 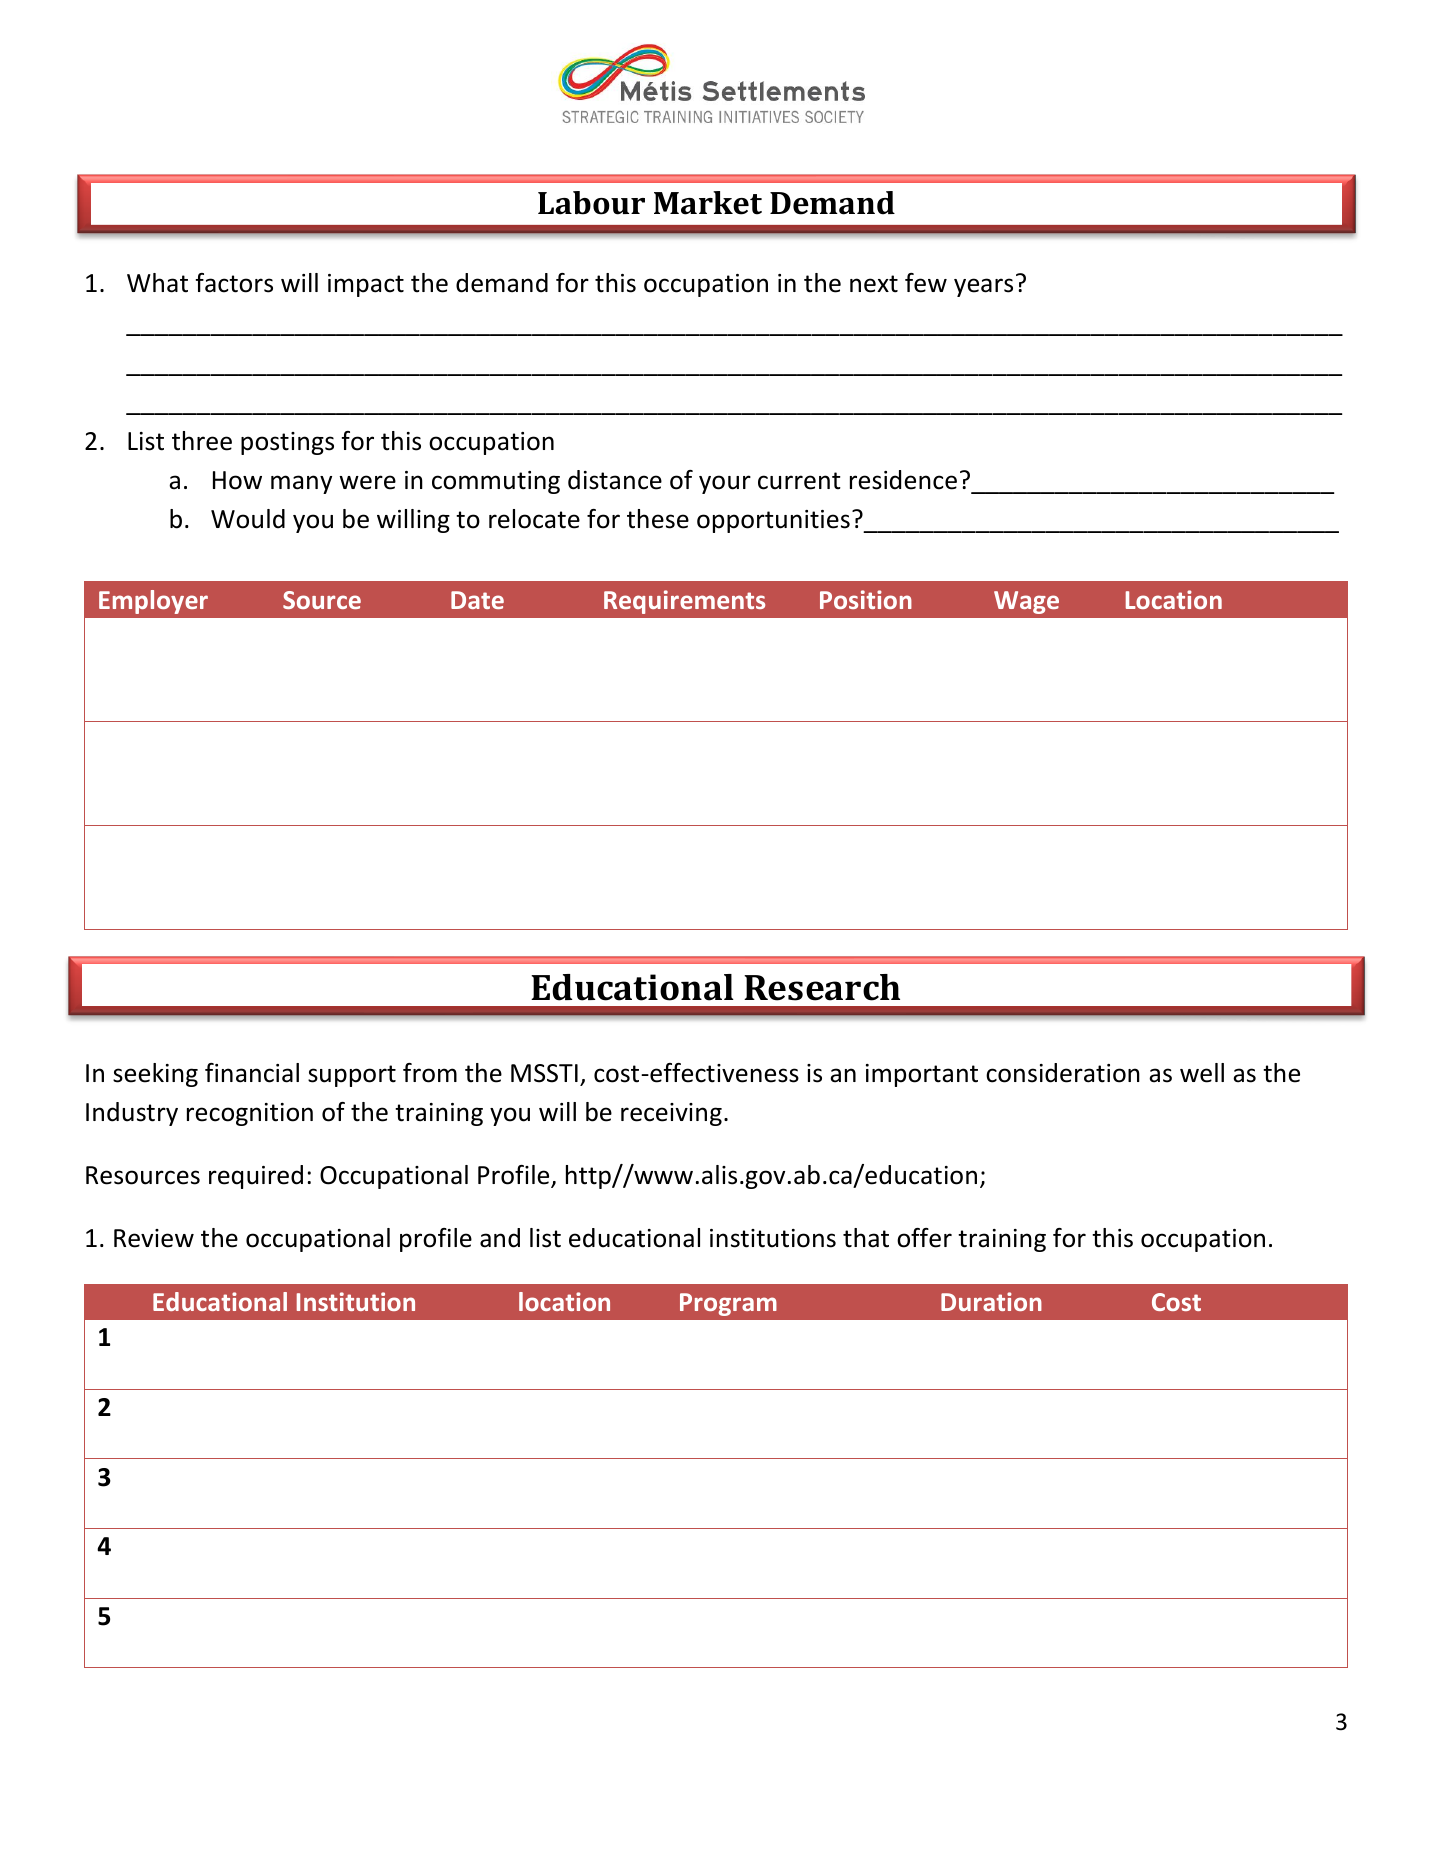 I want to click on Review, so click(x=154, y=1238).
